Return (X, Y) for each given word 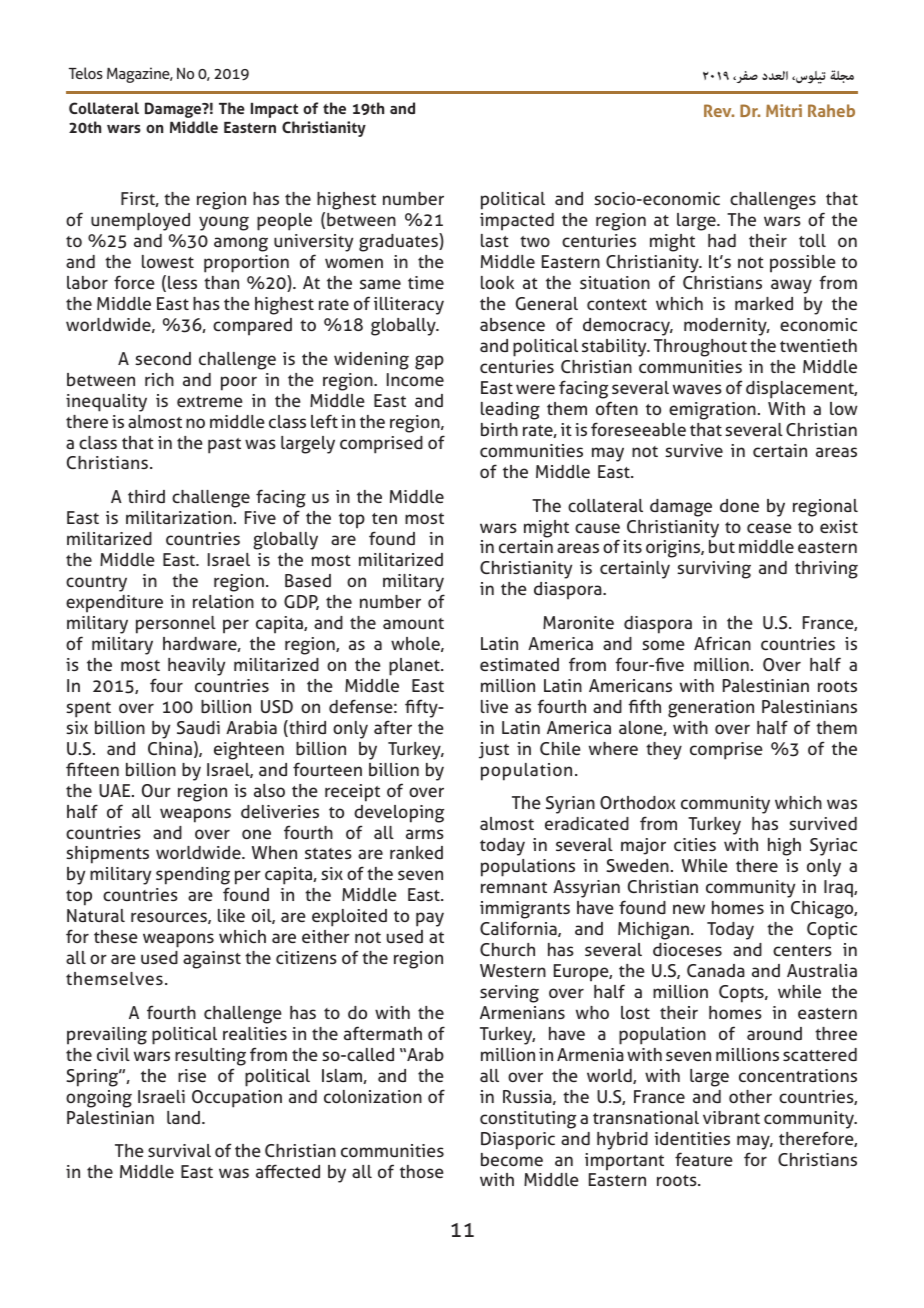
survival (179, 1150)
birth (499, 429)
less (182, 282)
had (722, 240)
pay (430, 919)
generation (711, 709)
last (495, 240)
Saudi (198, 727)
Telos (86, 73)
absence (512, 324)
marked (764, 303)
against (212, 960)
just (494, 750)
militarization (179, 517)
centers (802, 950)
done (739, 505)
